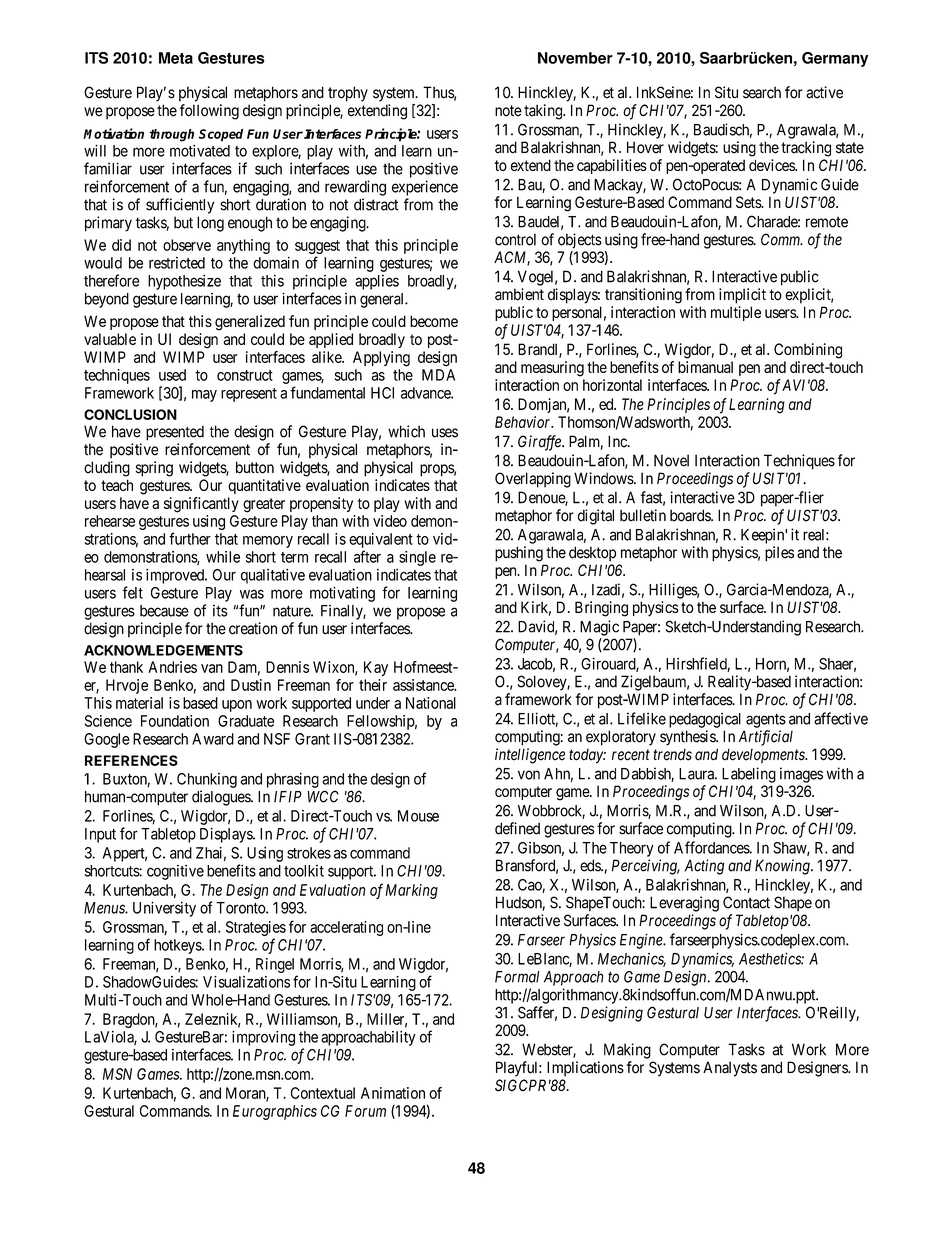 The image size is (952, 1233). What do you see at coordinates (393, 1093) in the screenshot?
I see `Animation` at bounding box center [393, 1093].
